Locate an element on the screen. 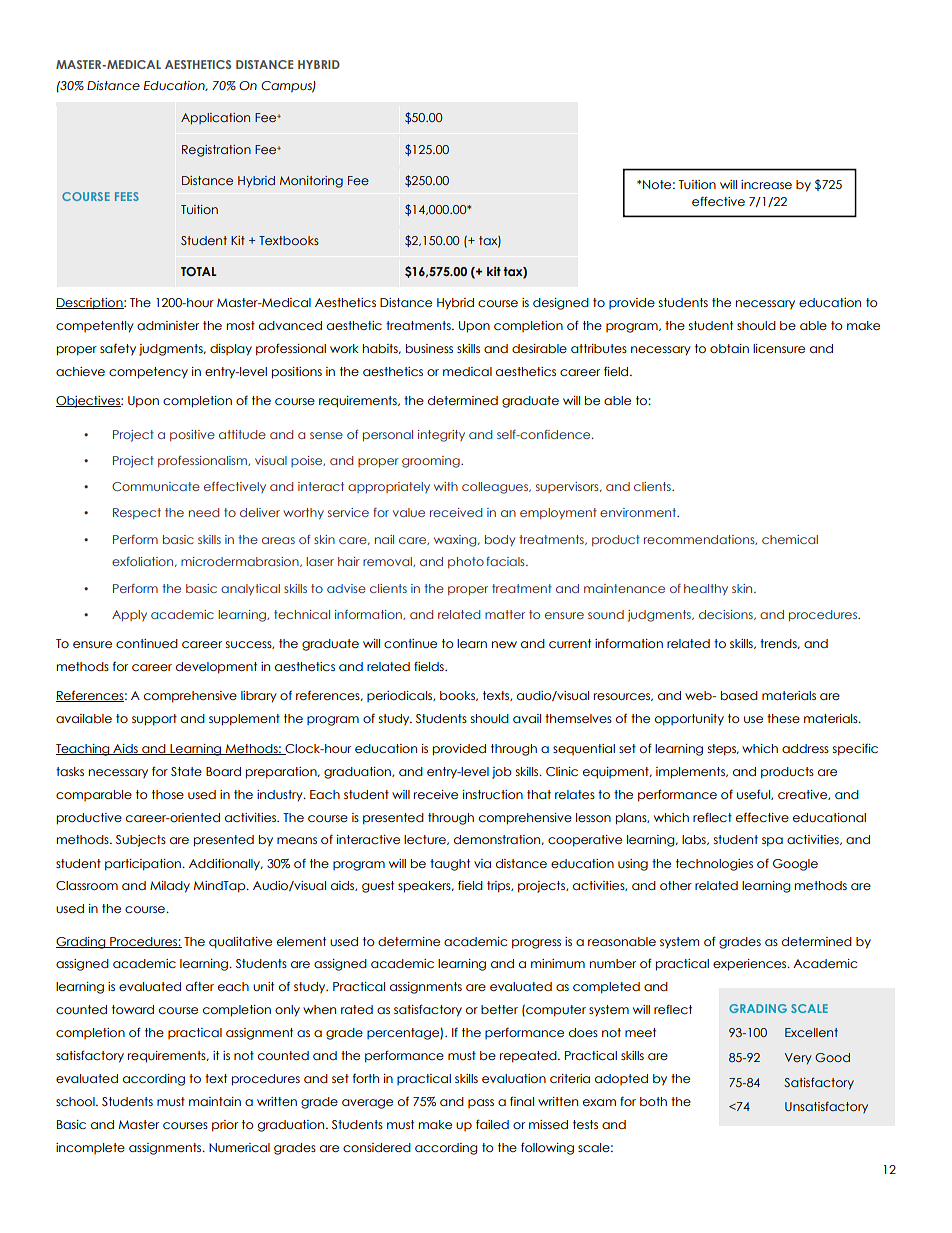  trends is located at coordinates (779, 644).
